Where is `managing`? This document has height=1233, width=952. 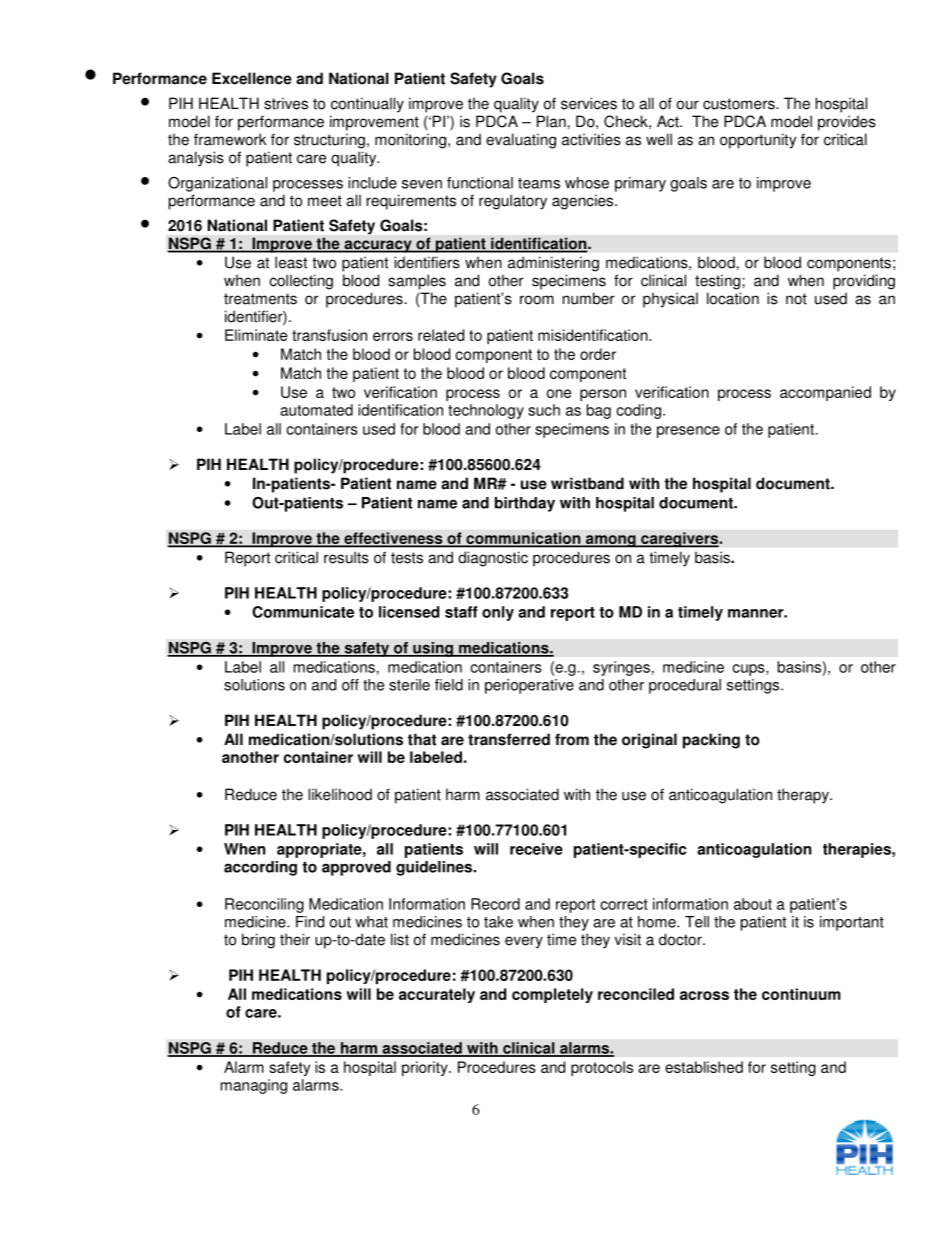
managing is located at coordinates (254, 1086).
